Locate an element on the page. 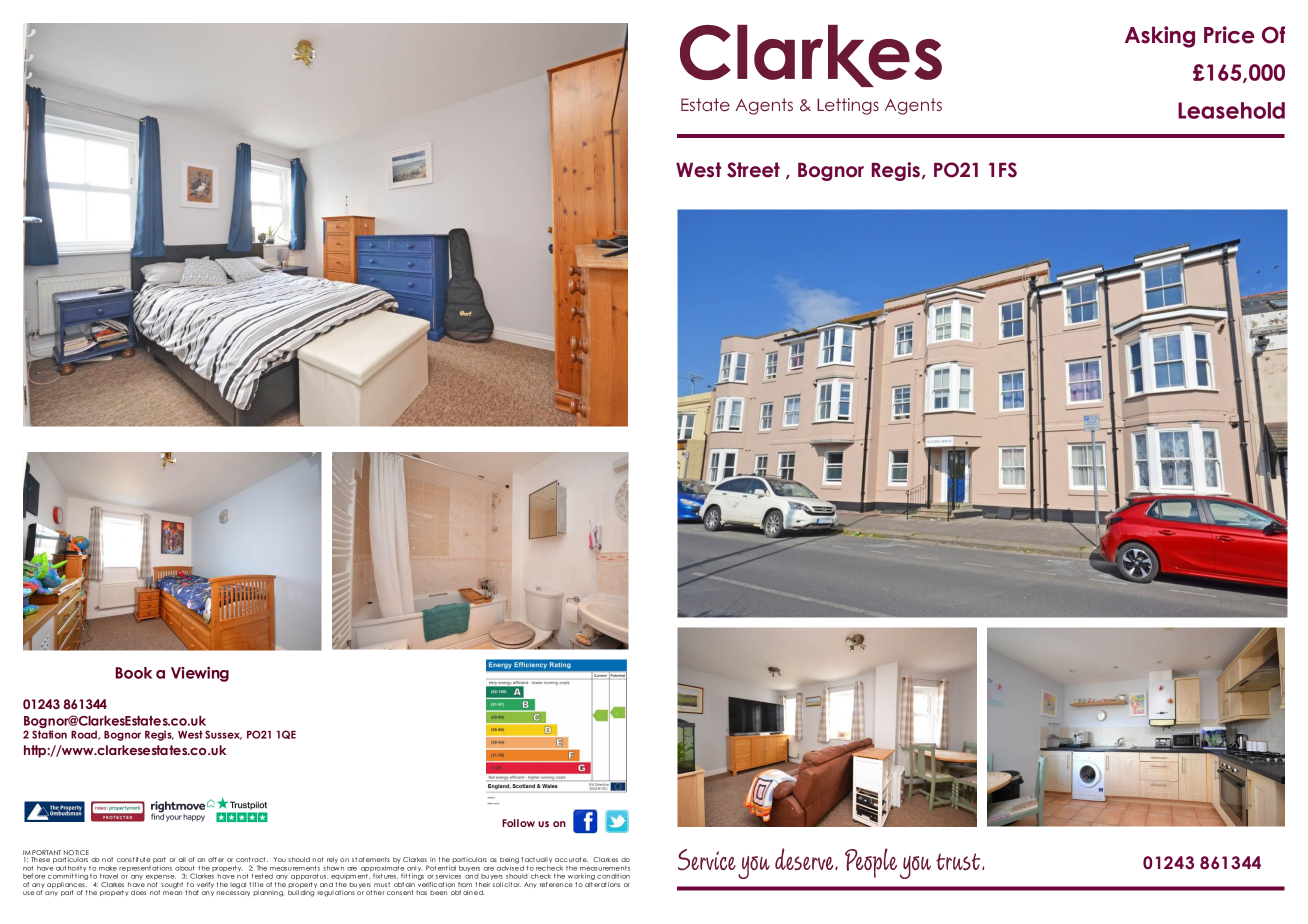 This image has width=1308, height=924. being is located at coordinates (509, 861).
